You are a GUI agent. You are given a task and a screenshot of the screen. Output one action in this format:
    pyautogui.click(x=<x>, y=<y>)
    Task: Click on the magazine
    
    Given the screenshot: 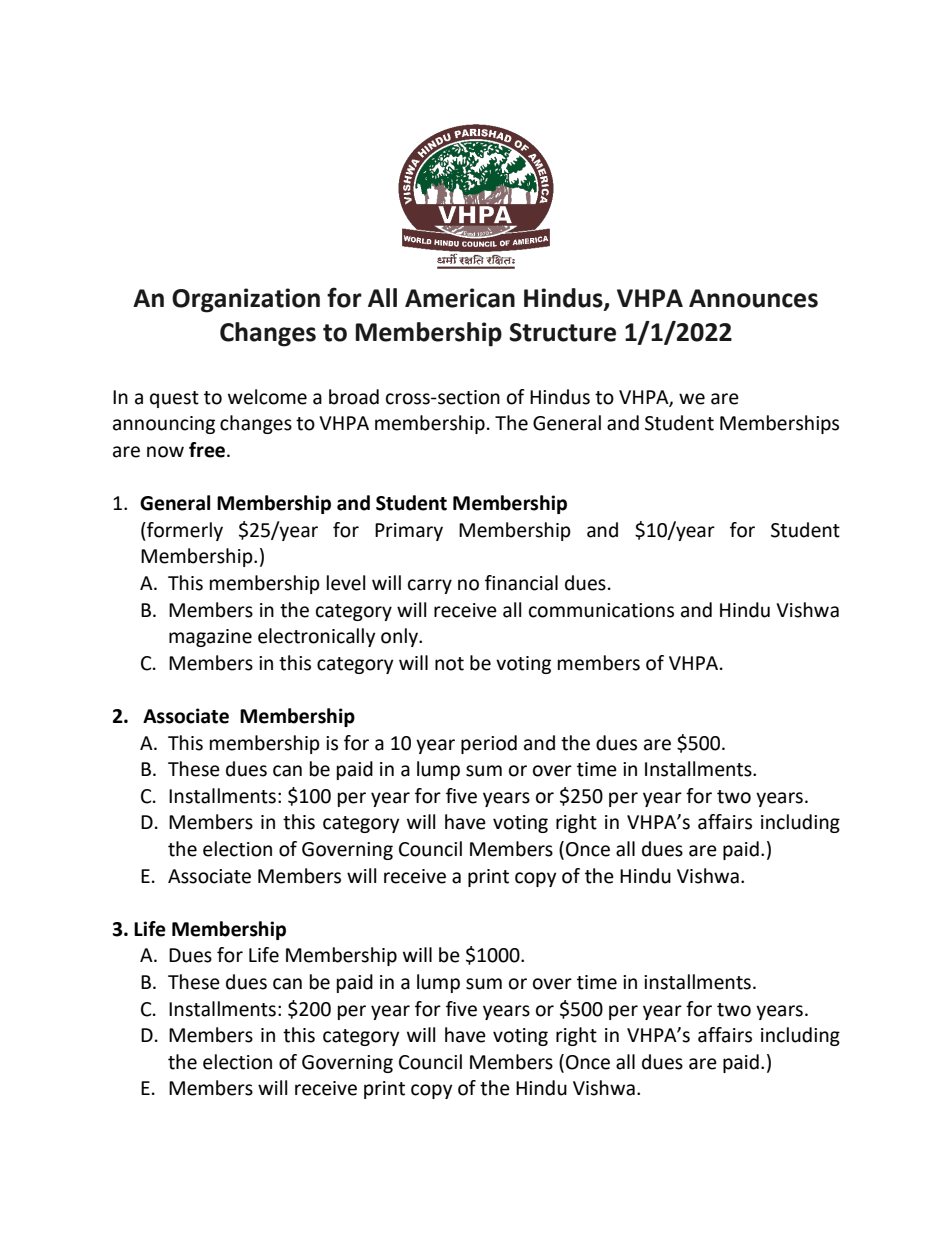 What is the action you would take?
    pyautogui.click(x=210, y=638)
